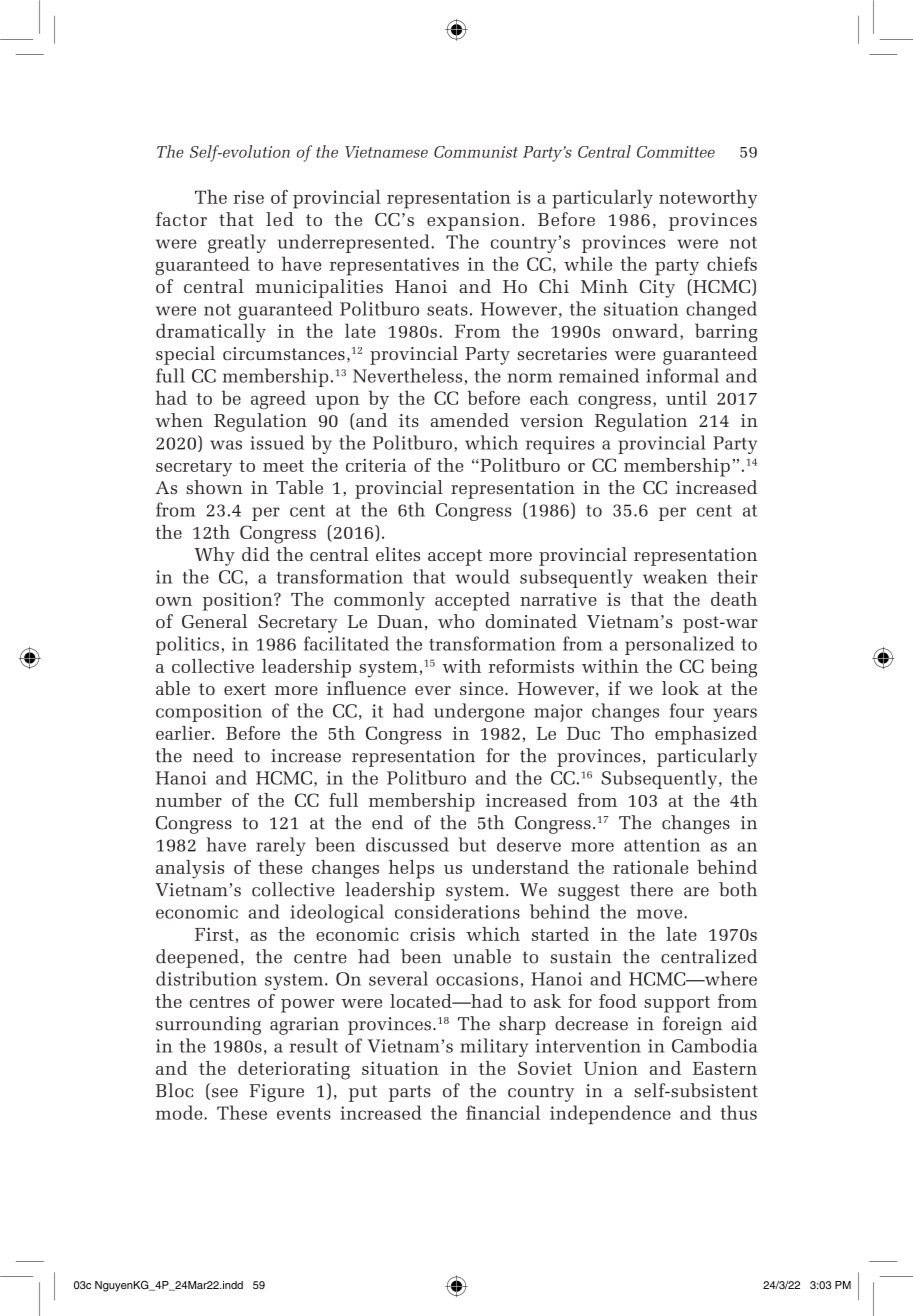 The image size is (913, 1316). What do you see at coordinates (679, 645) in the screenshot?
I see `personalized` at bounding box center [679, 645].
